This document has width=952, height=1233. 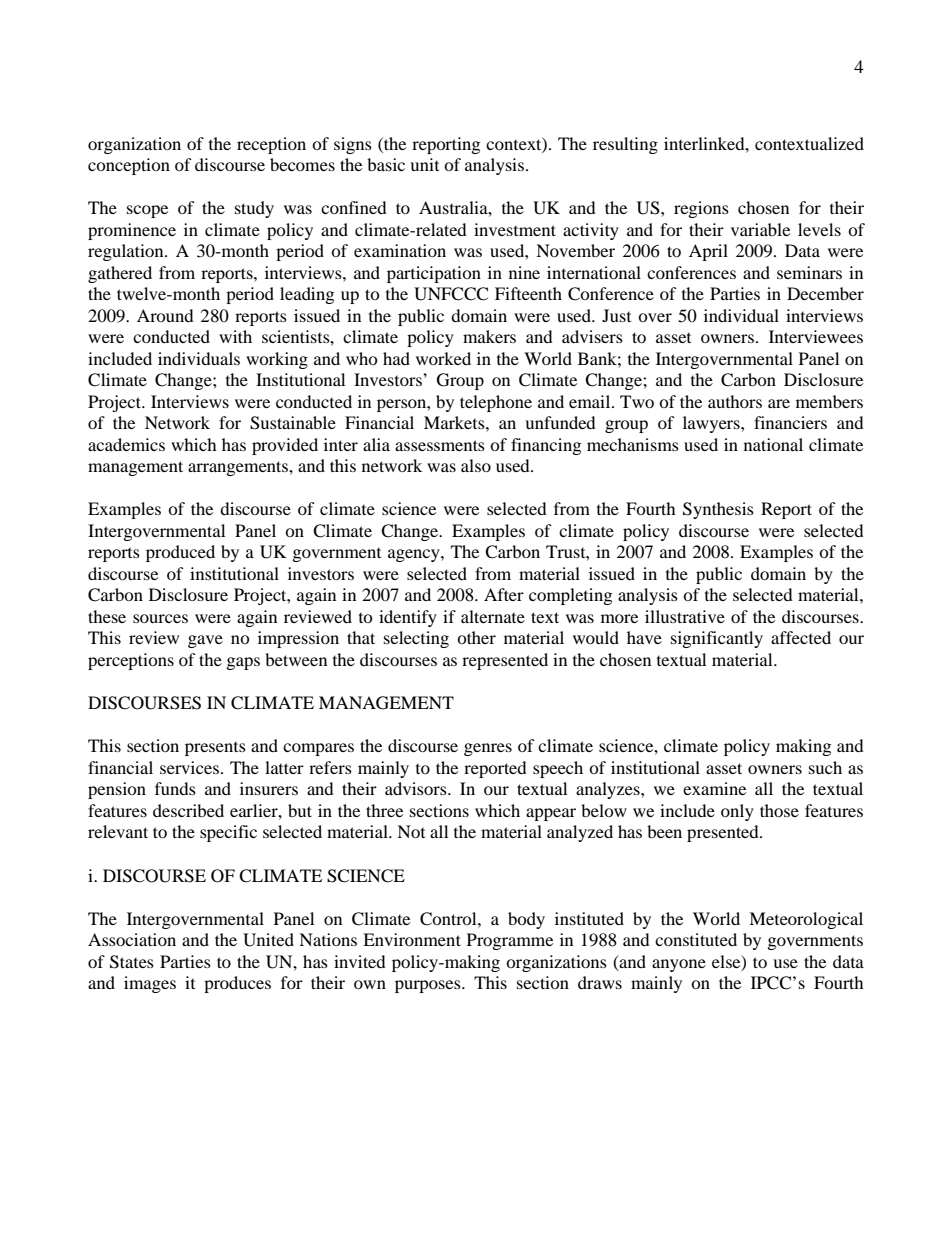 What do you see at coordinates (129, 166) in the document?
I see `conception` at bounding box center [129, 166].
